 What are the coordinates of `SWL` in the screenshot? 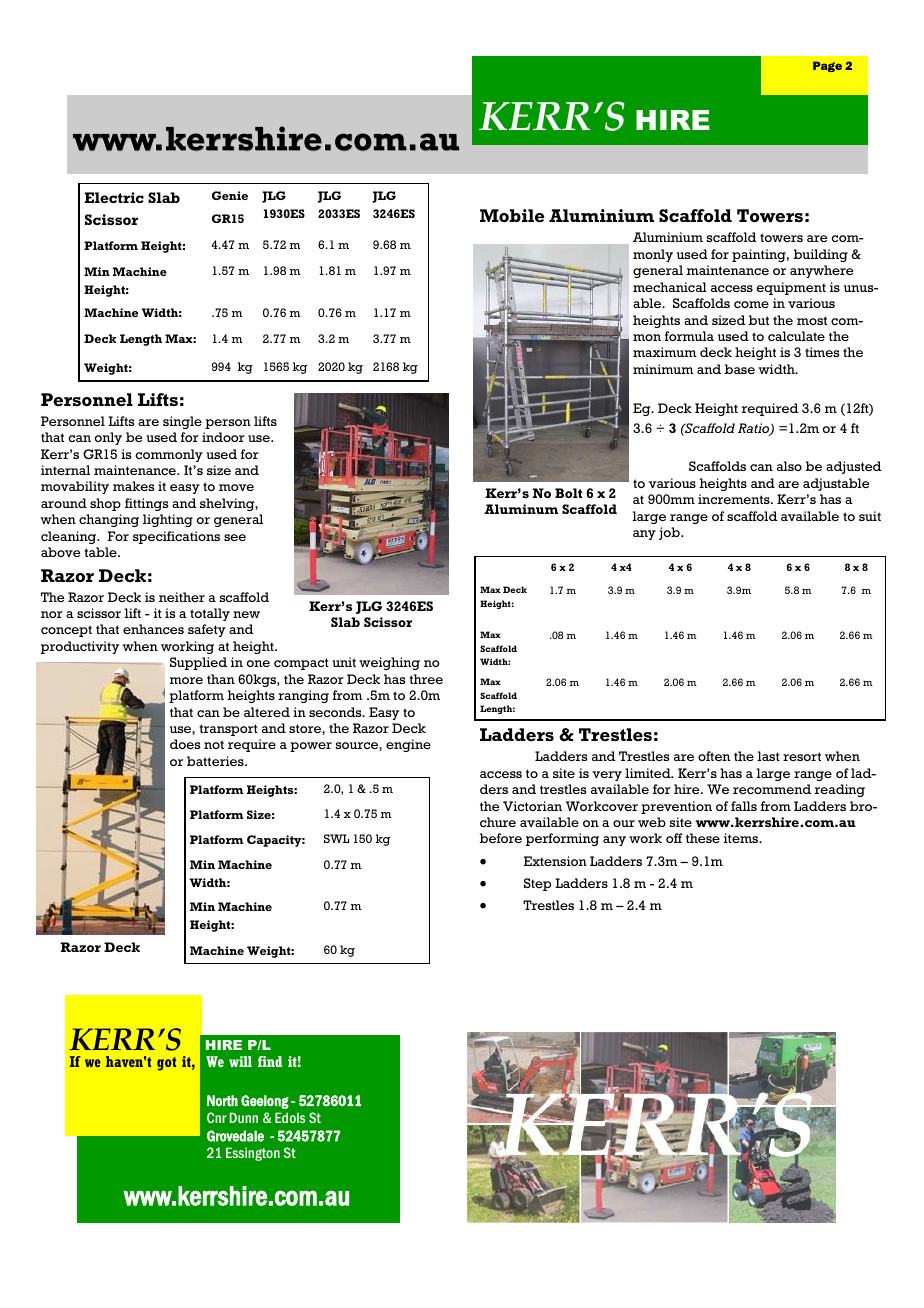 It's located at (336, 838).
